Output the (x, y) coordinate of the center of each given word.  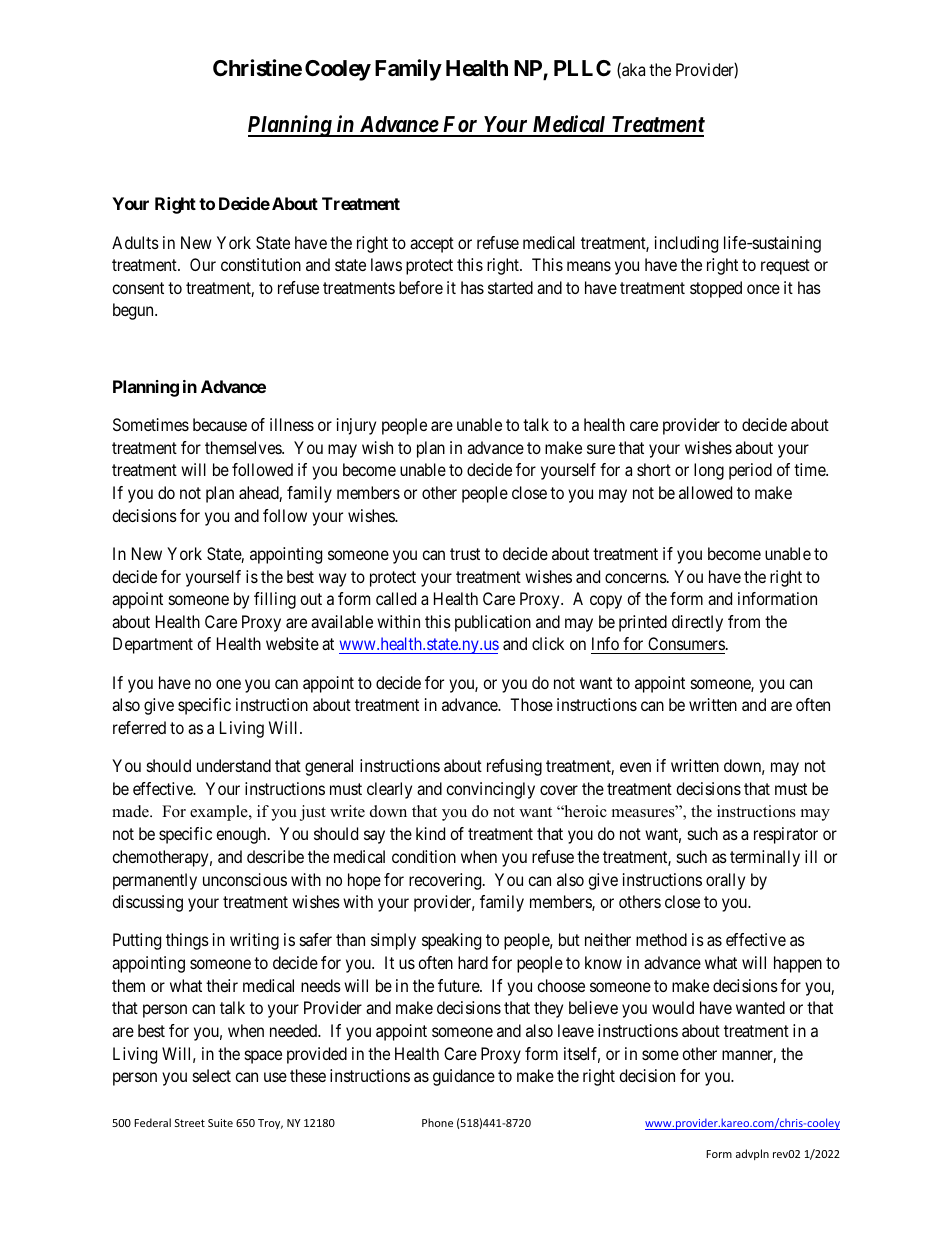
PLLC (582, 68)
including (686, 244)
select (212, 1075)
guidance (464, 1077)
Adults (135, 242)
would (673, 1007)
